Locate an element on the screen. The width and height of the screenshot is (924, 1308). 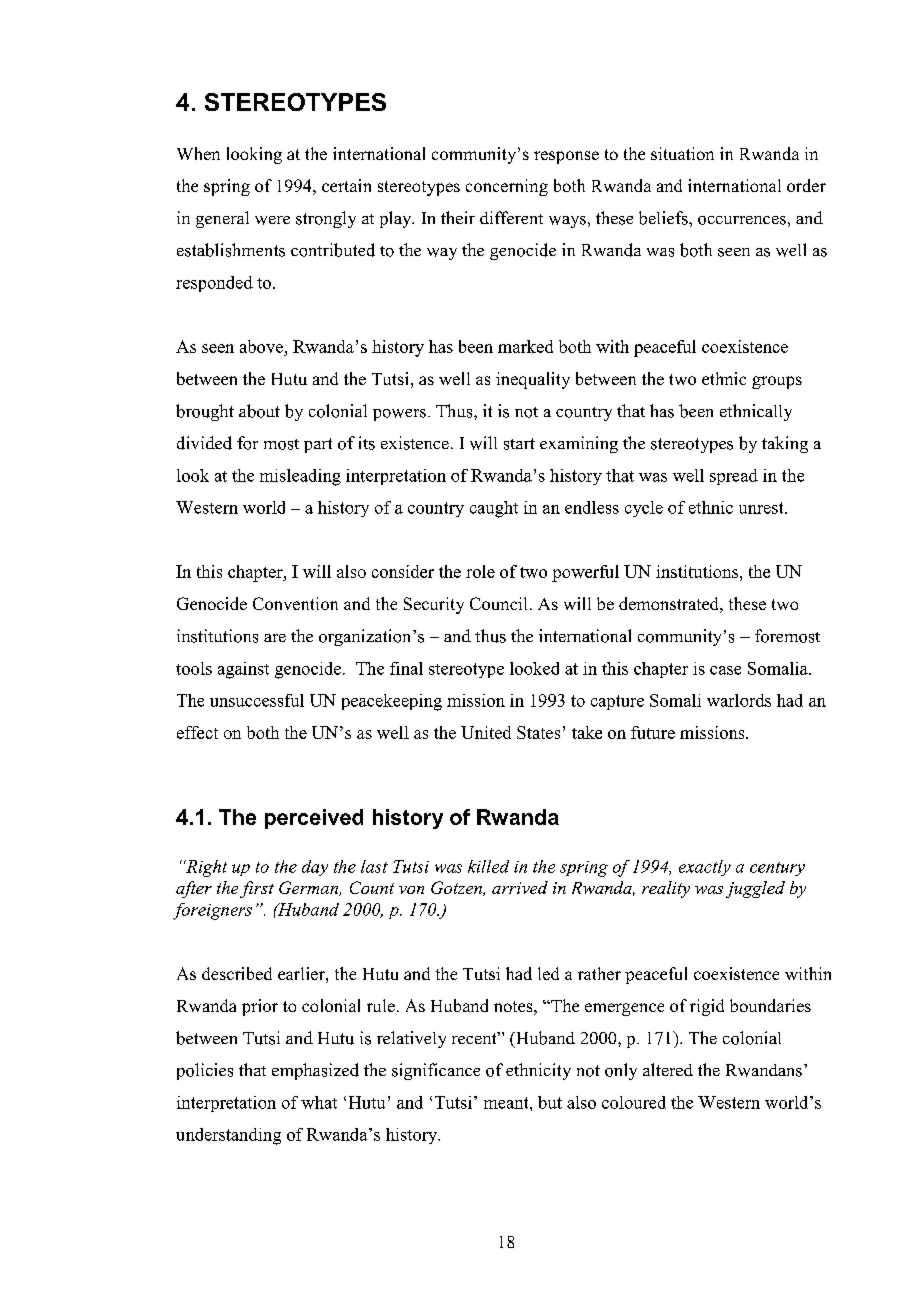
concerning is located at coordinates (507, 187).
